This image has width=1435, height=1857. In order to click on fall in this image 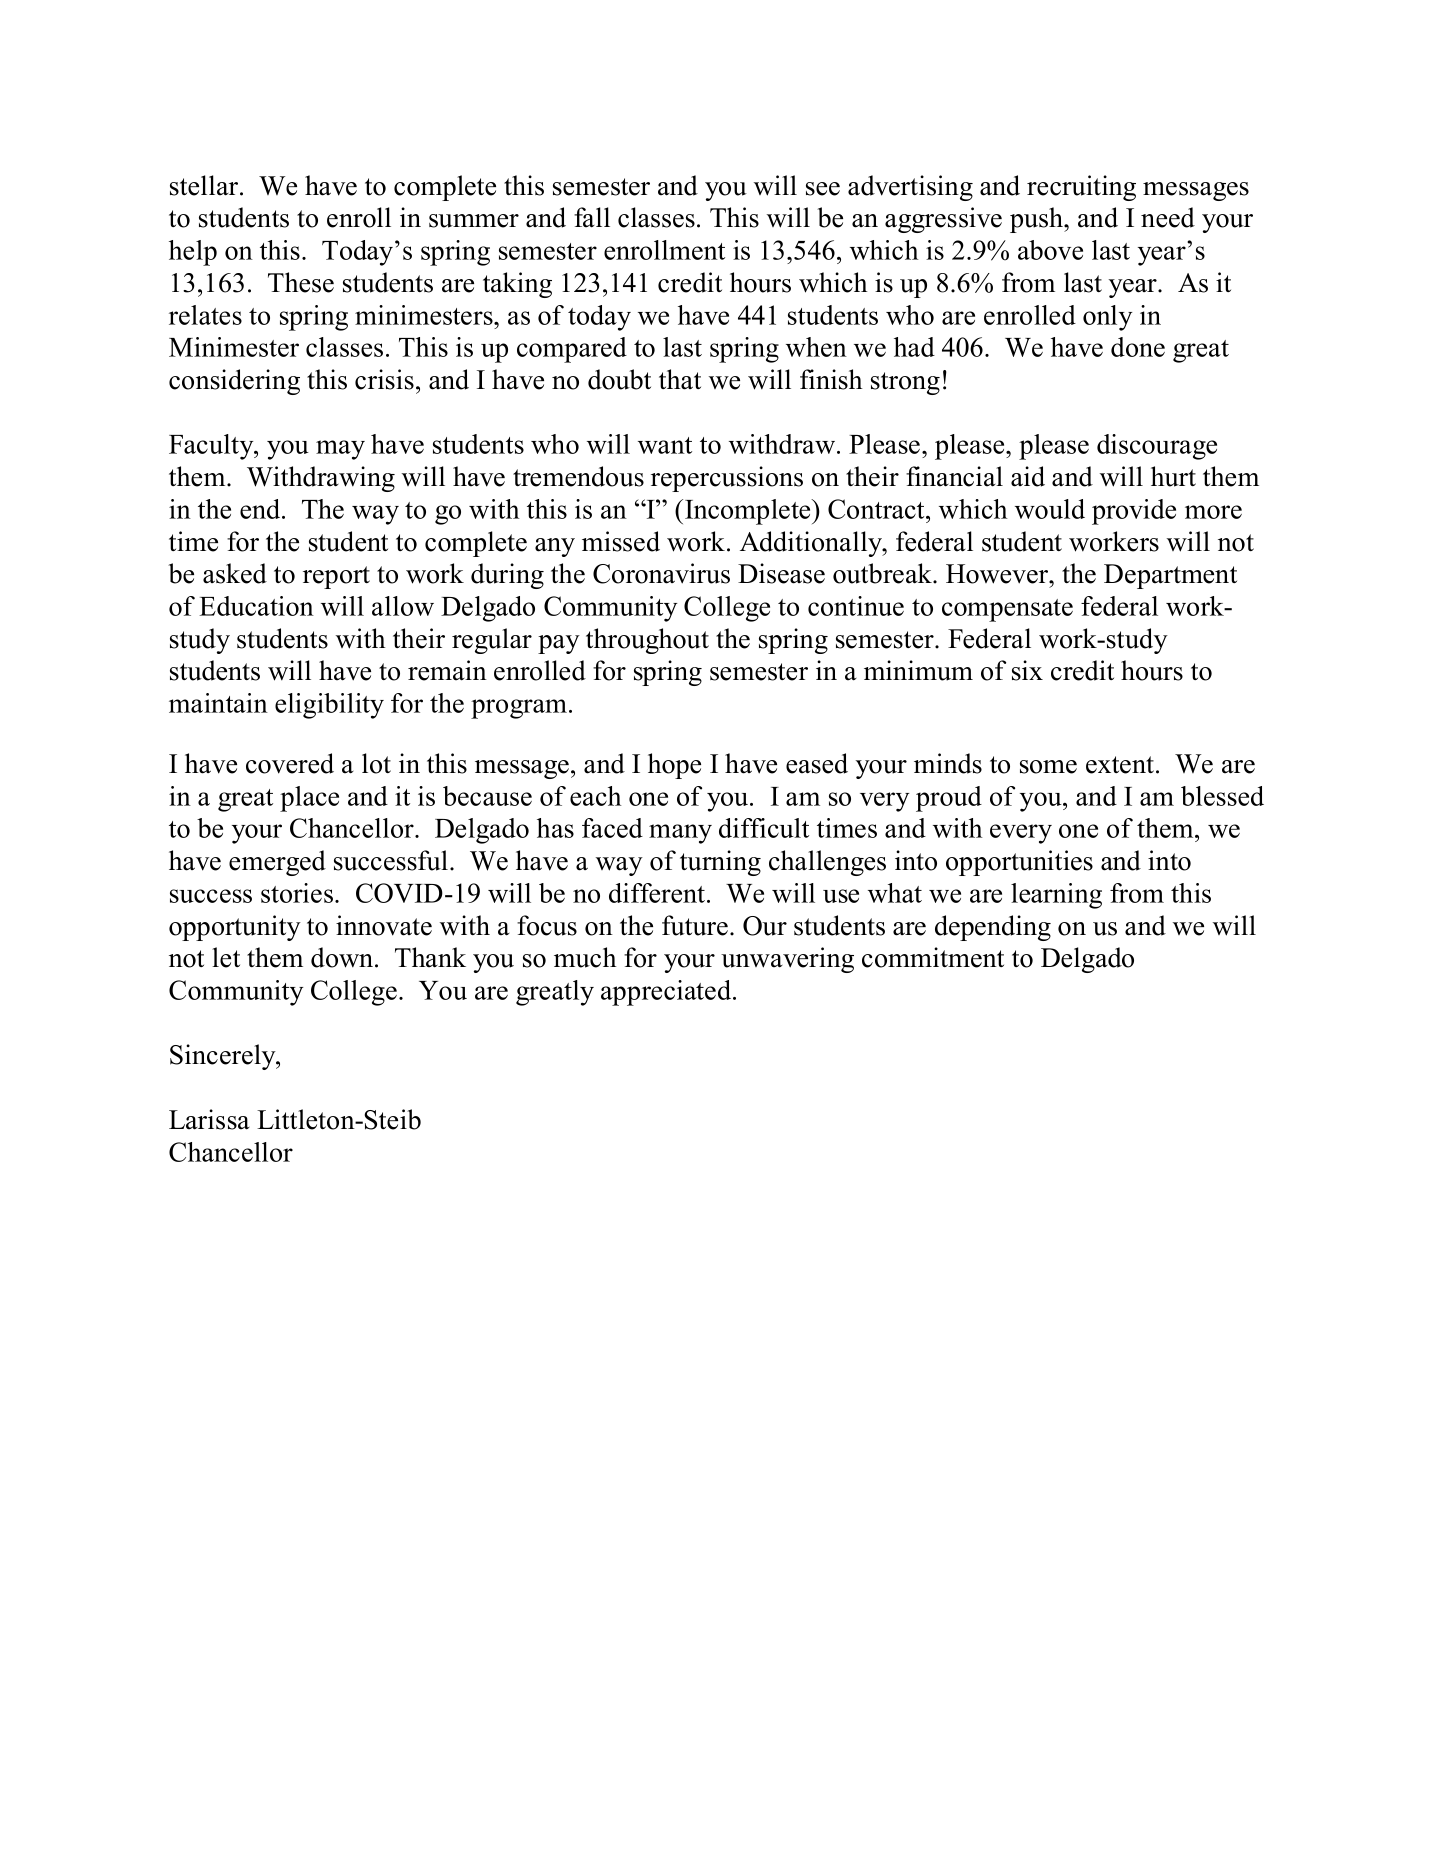, I will do `click(592, 217)`.
